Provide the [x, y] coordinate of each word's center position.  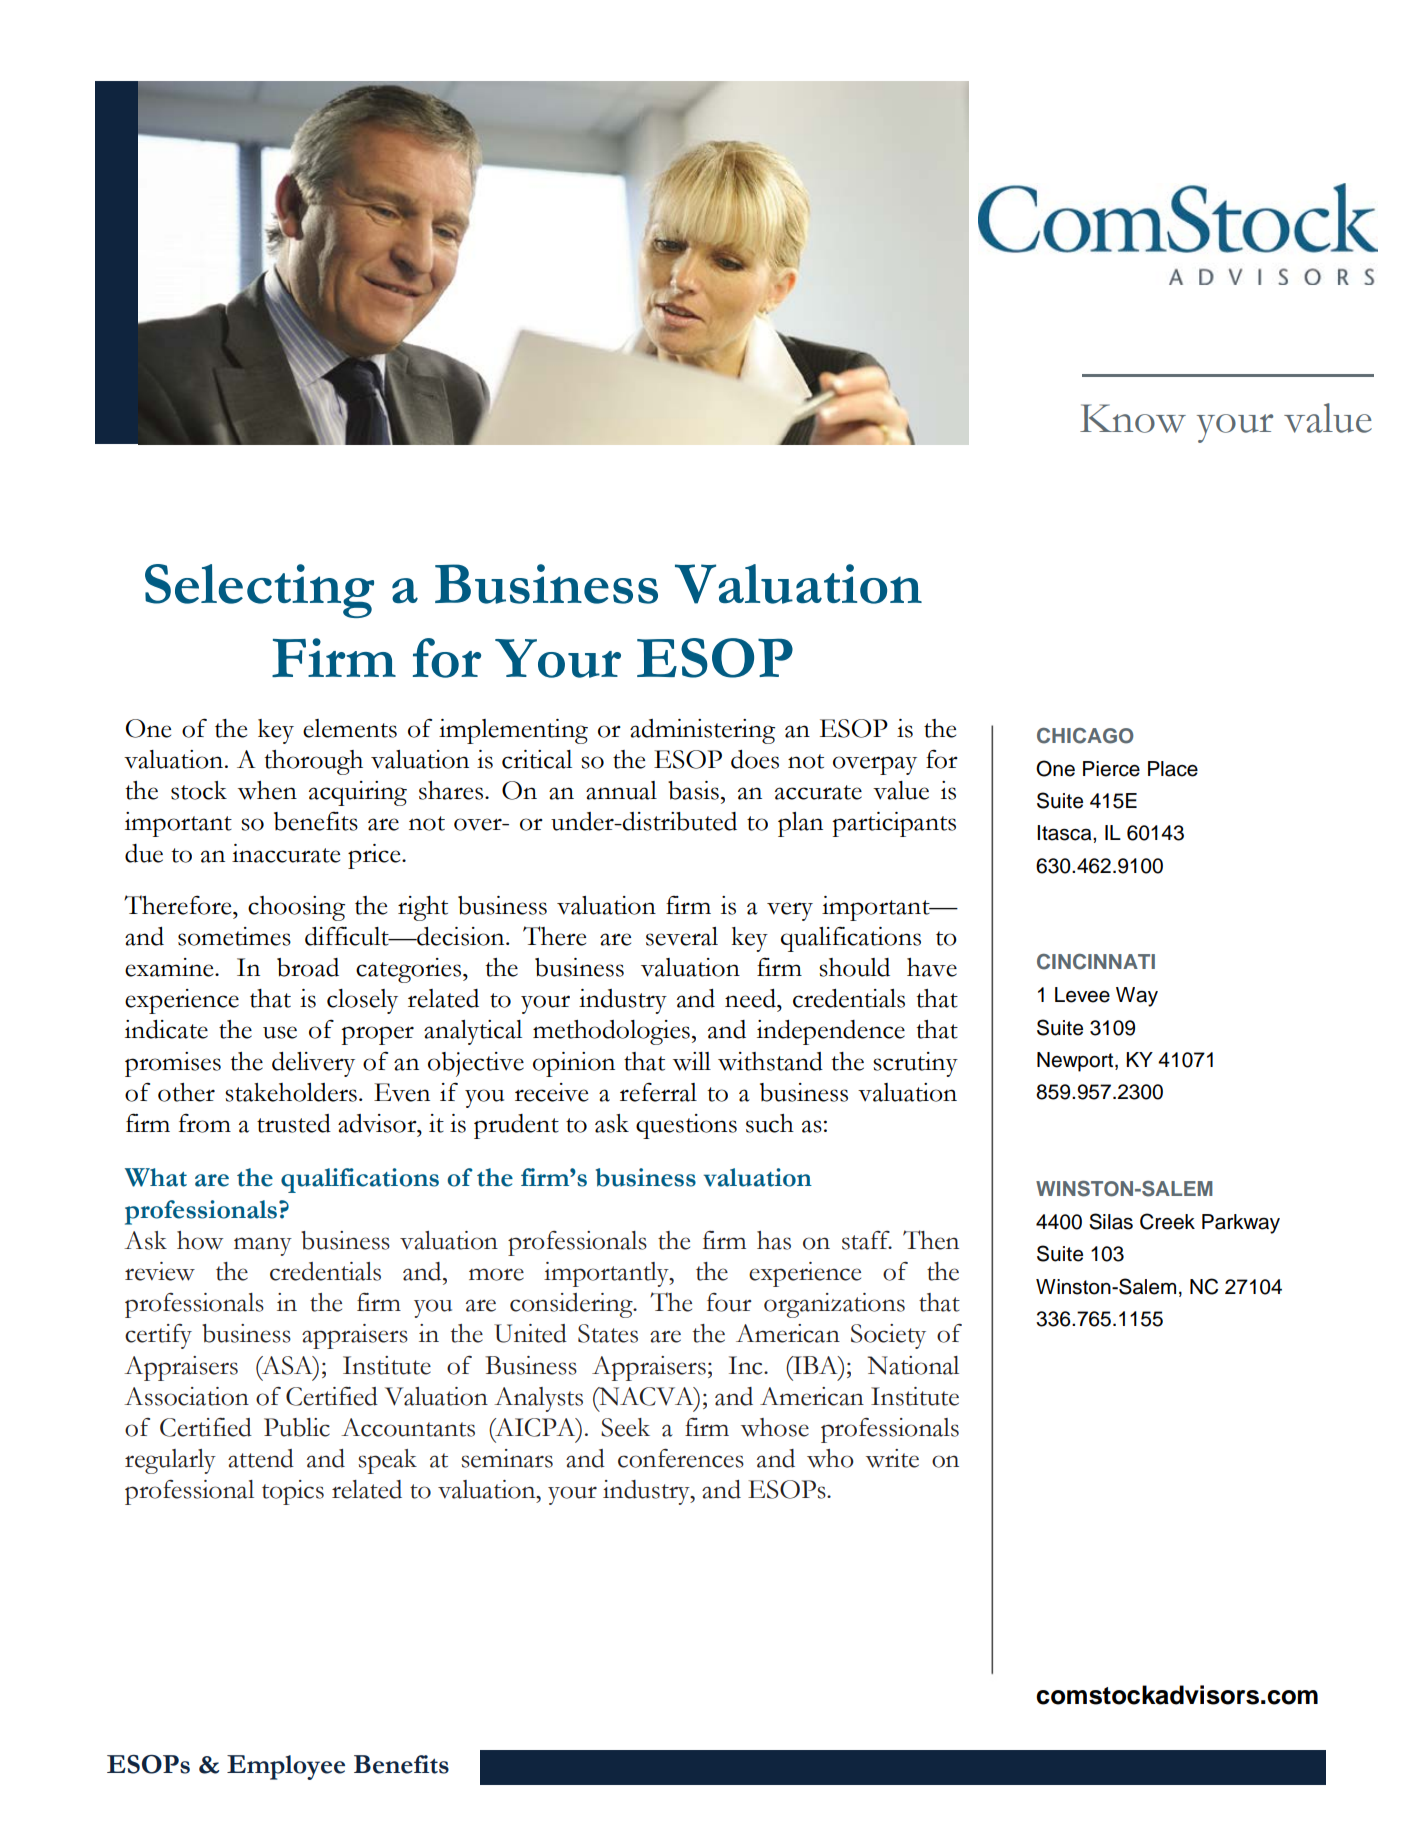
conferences [681, 1458]
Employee [286, 1767]
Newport [1076, 1062]
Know [1133, 418]
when [267, 790]
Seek [625, 1427]
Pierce [1111, 769]
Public [297, 1427]
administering [702, 731]
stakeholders [291, 1092]
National [913, 1365]
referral [658, 1092]
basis [693, 790]
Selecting [259, 591]
